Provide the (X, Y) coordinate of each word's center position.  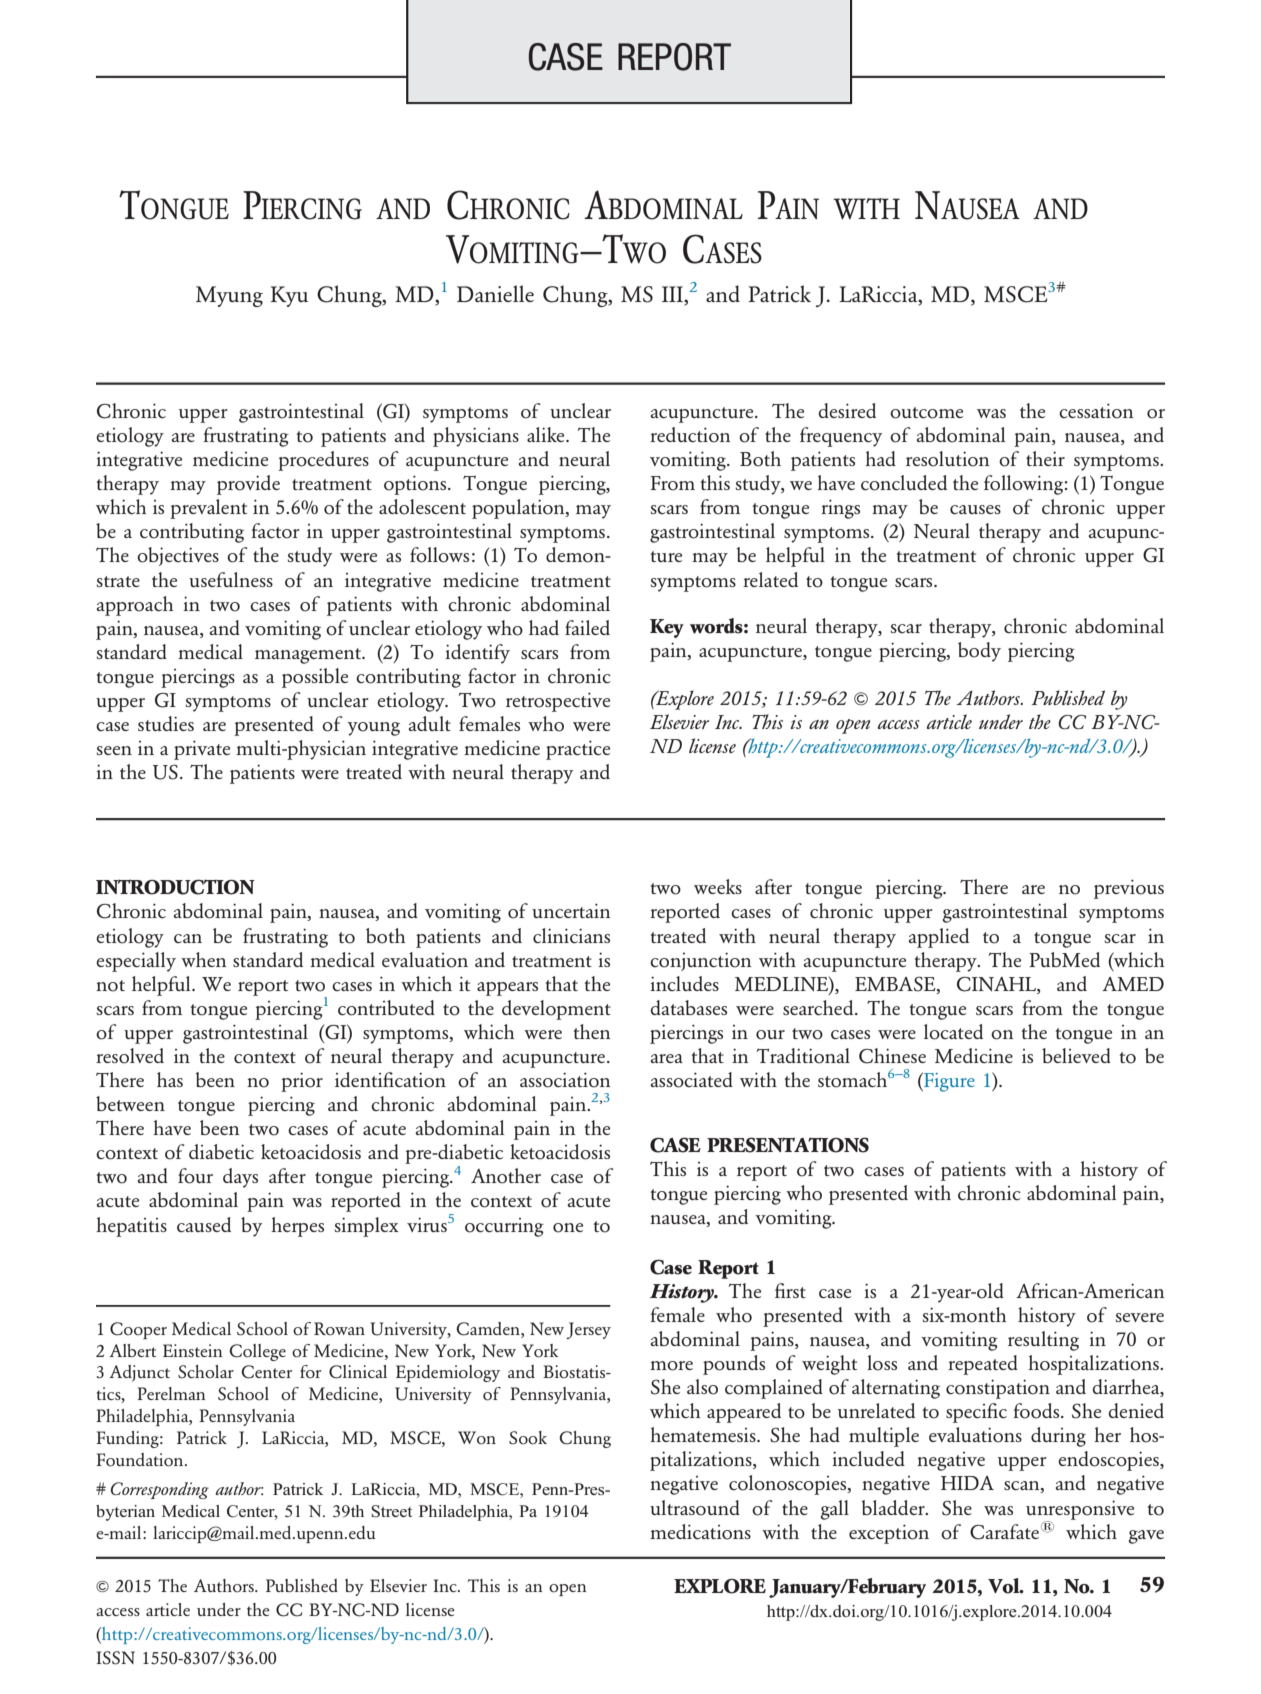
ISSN (115, 1658)
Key (667, 628)
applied (938, 938)
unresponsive (1080, 1511)
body (979, 652)
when (203, 959)
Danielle (495, 293)
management (309, 656)
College (257, 1352)
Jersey (588, 1330)
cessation (1096, 411)
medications (700, 1532)
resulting (1043, 1341)
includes (684, 983)
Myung (229, 296)
